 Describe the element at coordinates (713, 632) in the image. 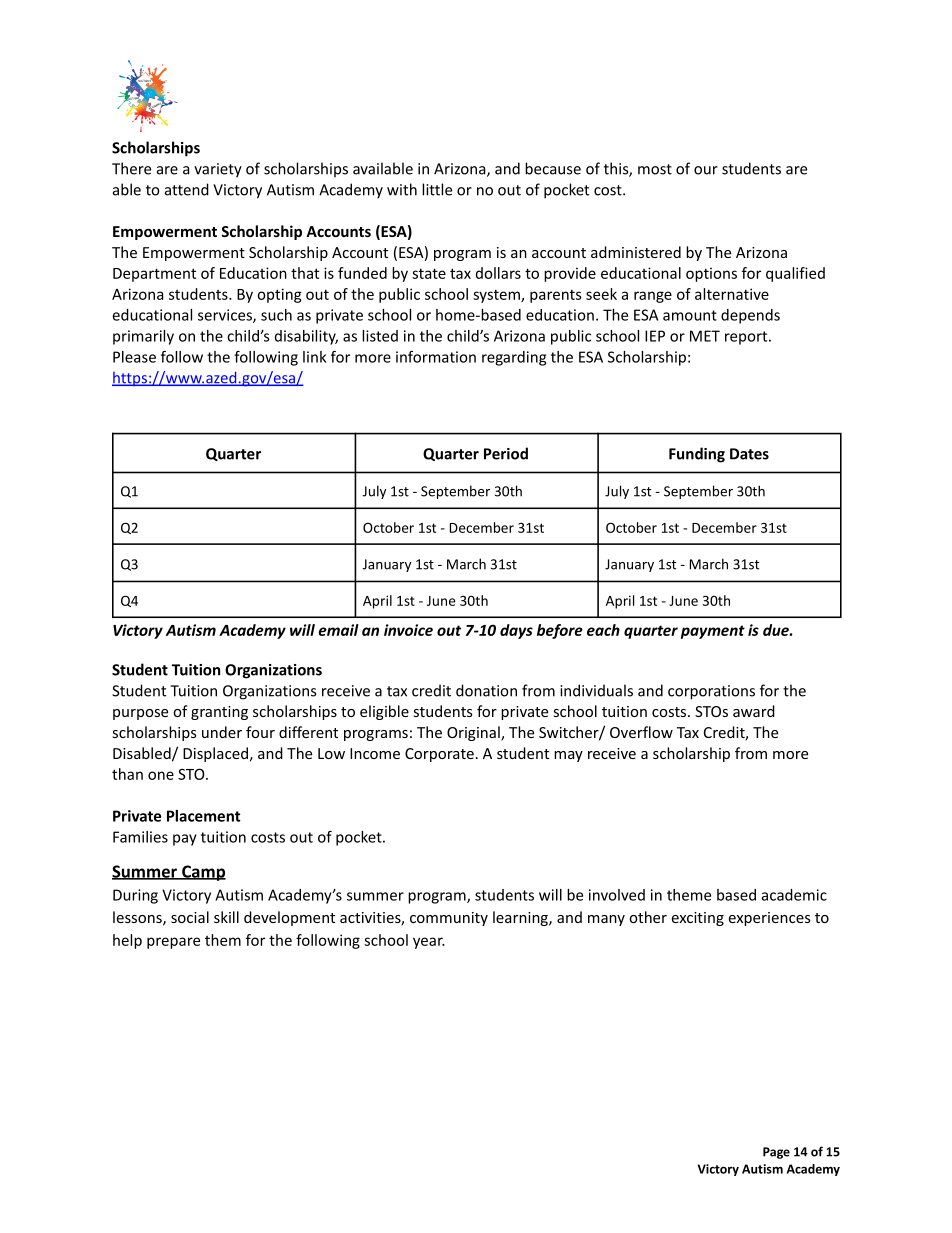

I see `payment` at that location.
